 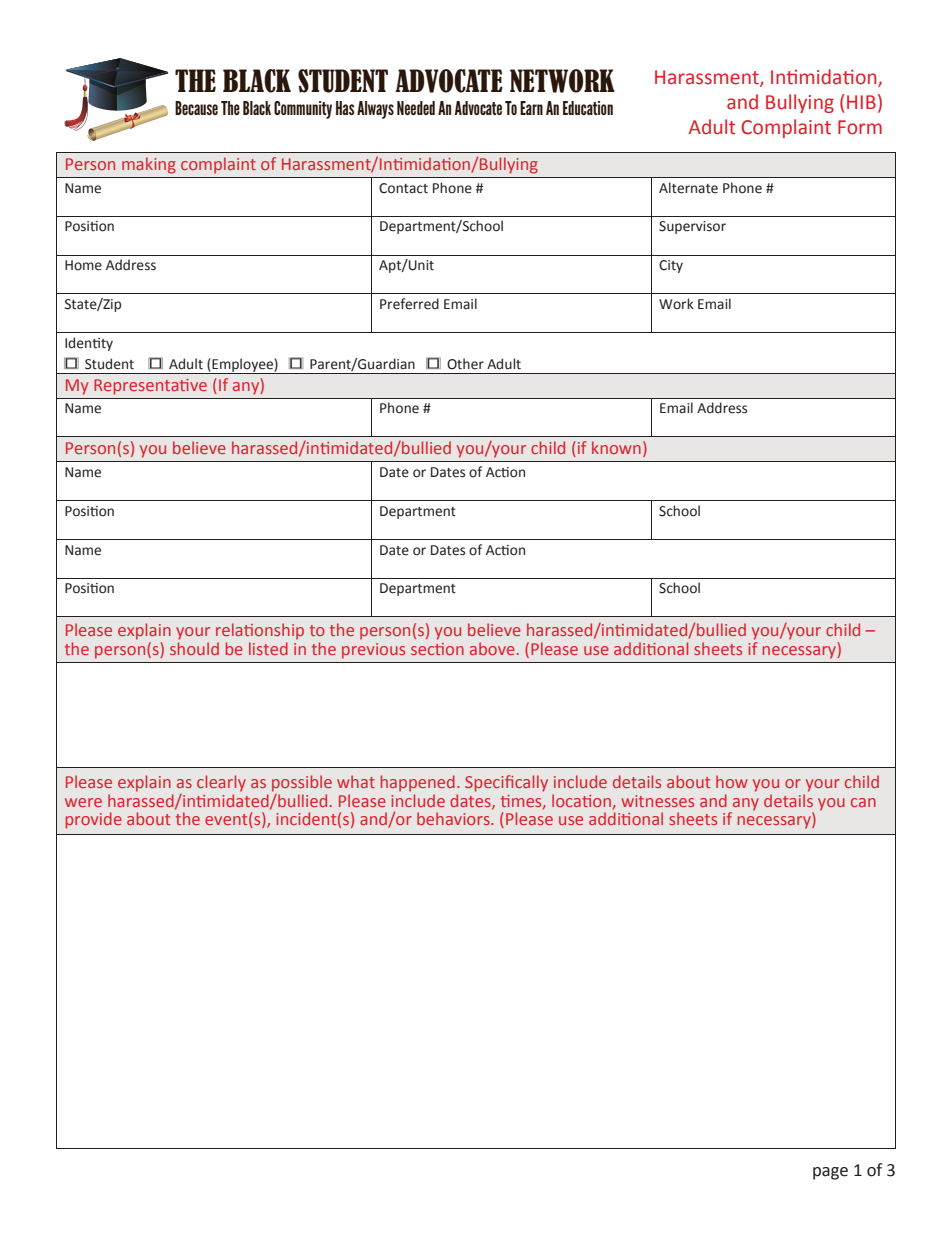 What do you see at coordinates (492, 648) in the image?
I see `above` at bounding box center [492, 648].
